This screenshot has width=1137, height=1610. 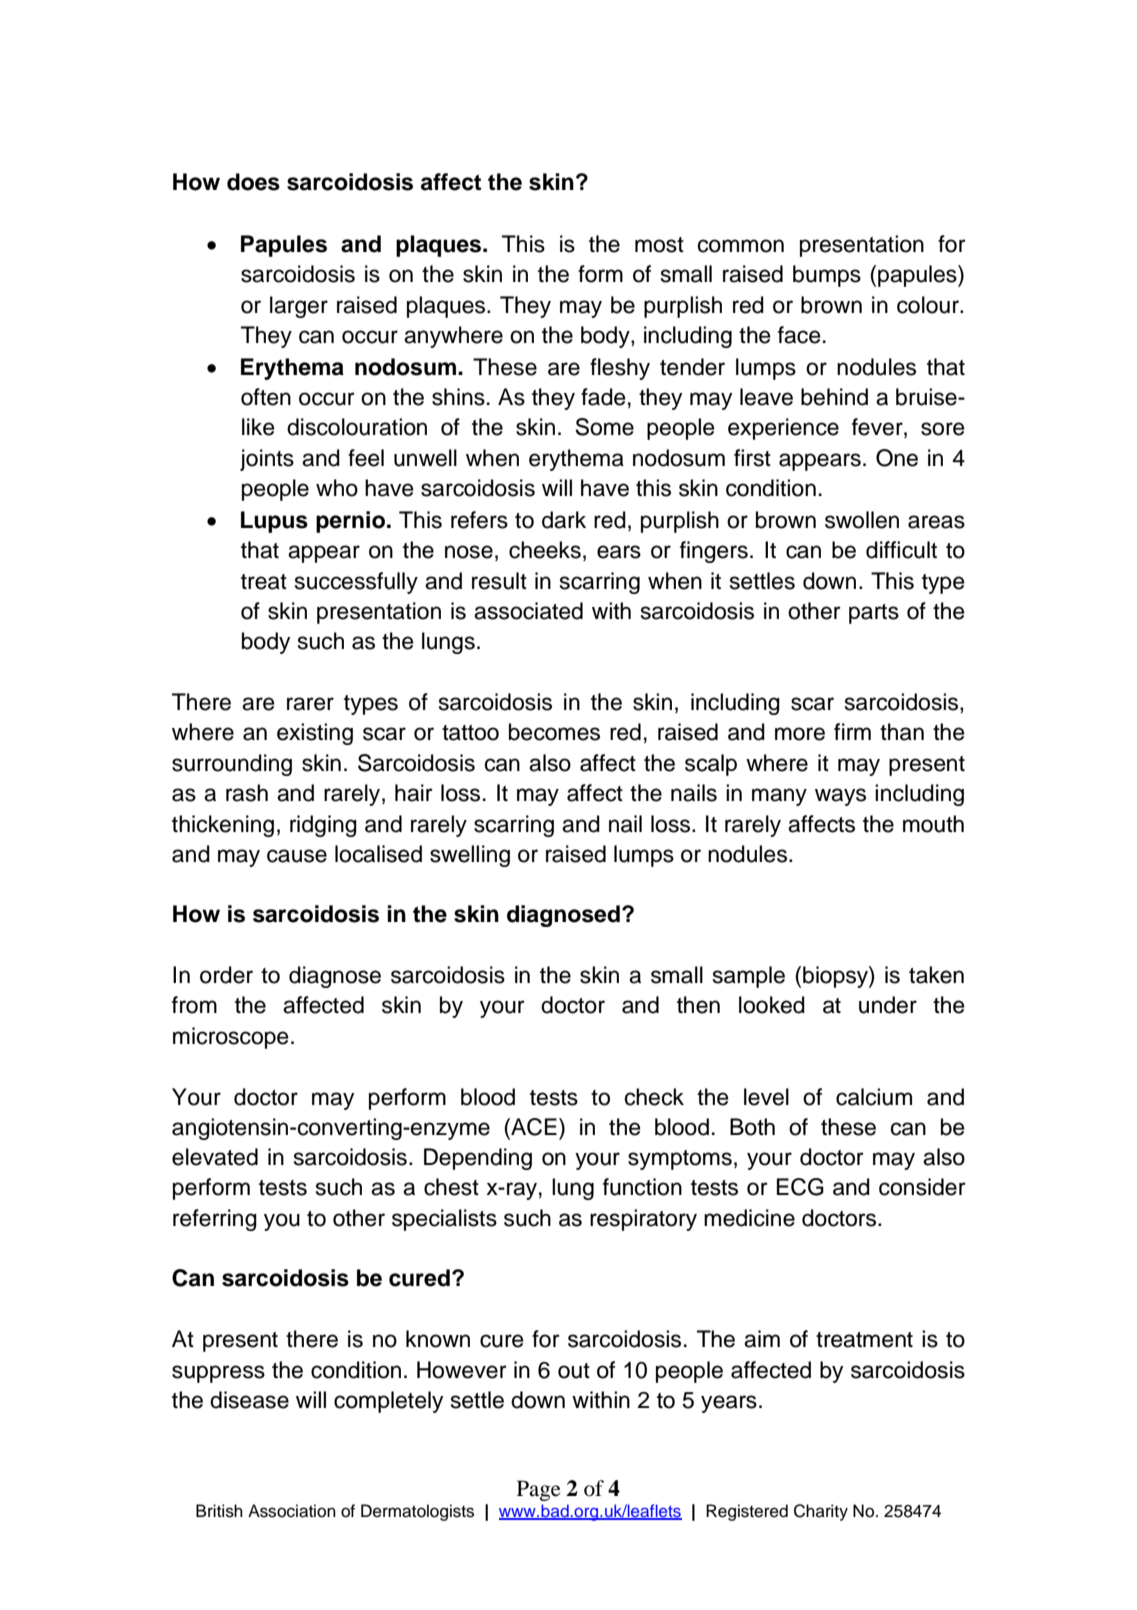 What do you see at coordinates (297, 856) in the screenshot?
I see `cause` at bounding box center [297, 856].
